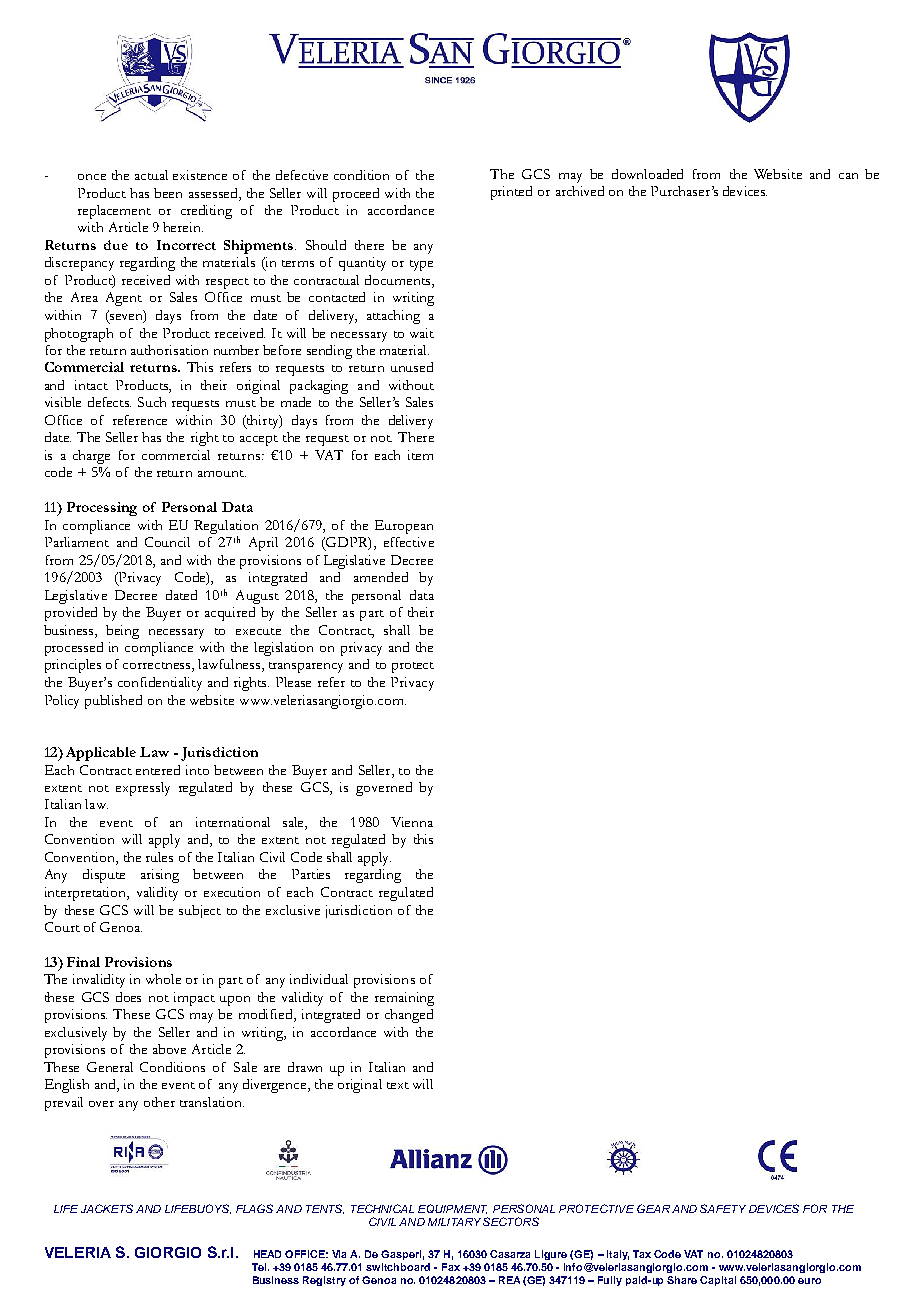  I want to click on Capital, so click(718, 1281).
